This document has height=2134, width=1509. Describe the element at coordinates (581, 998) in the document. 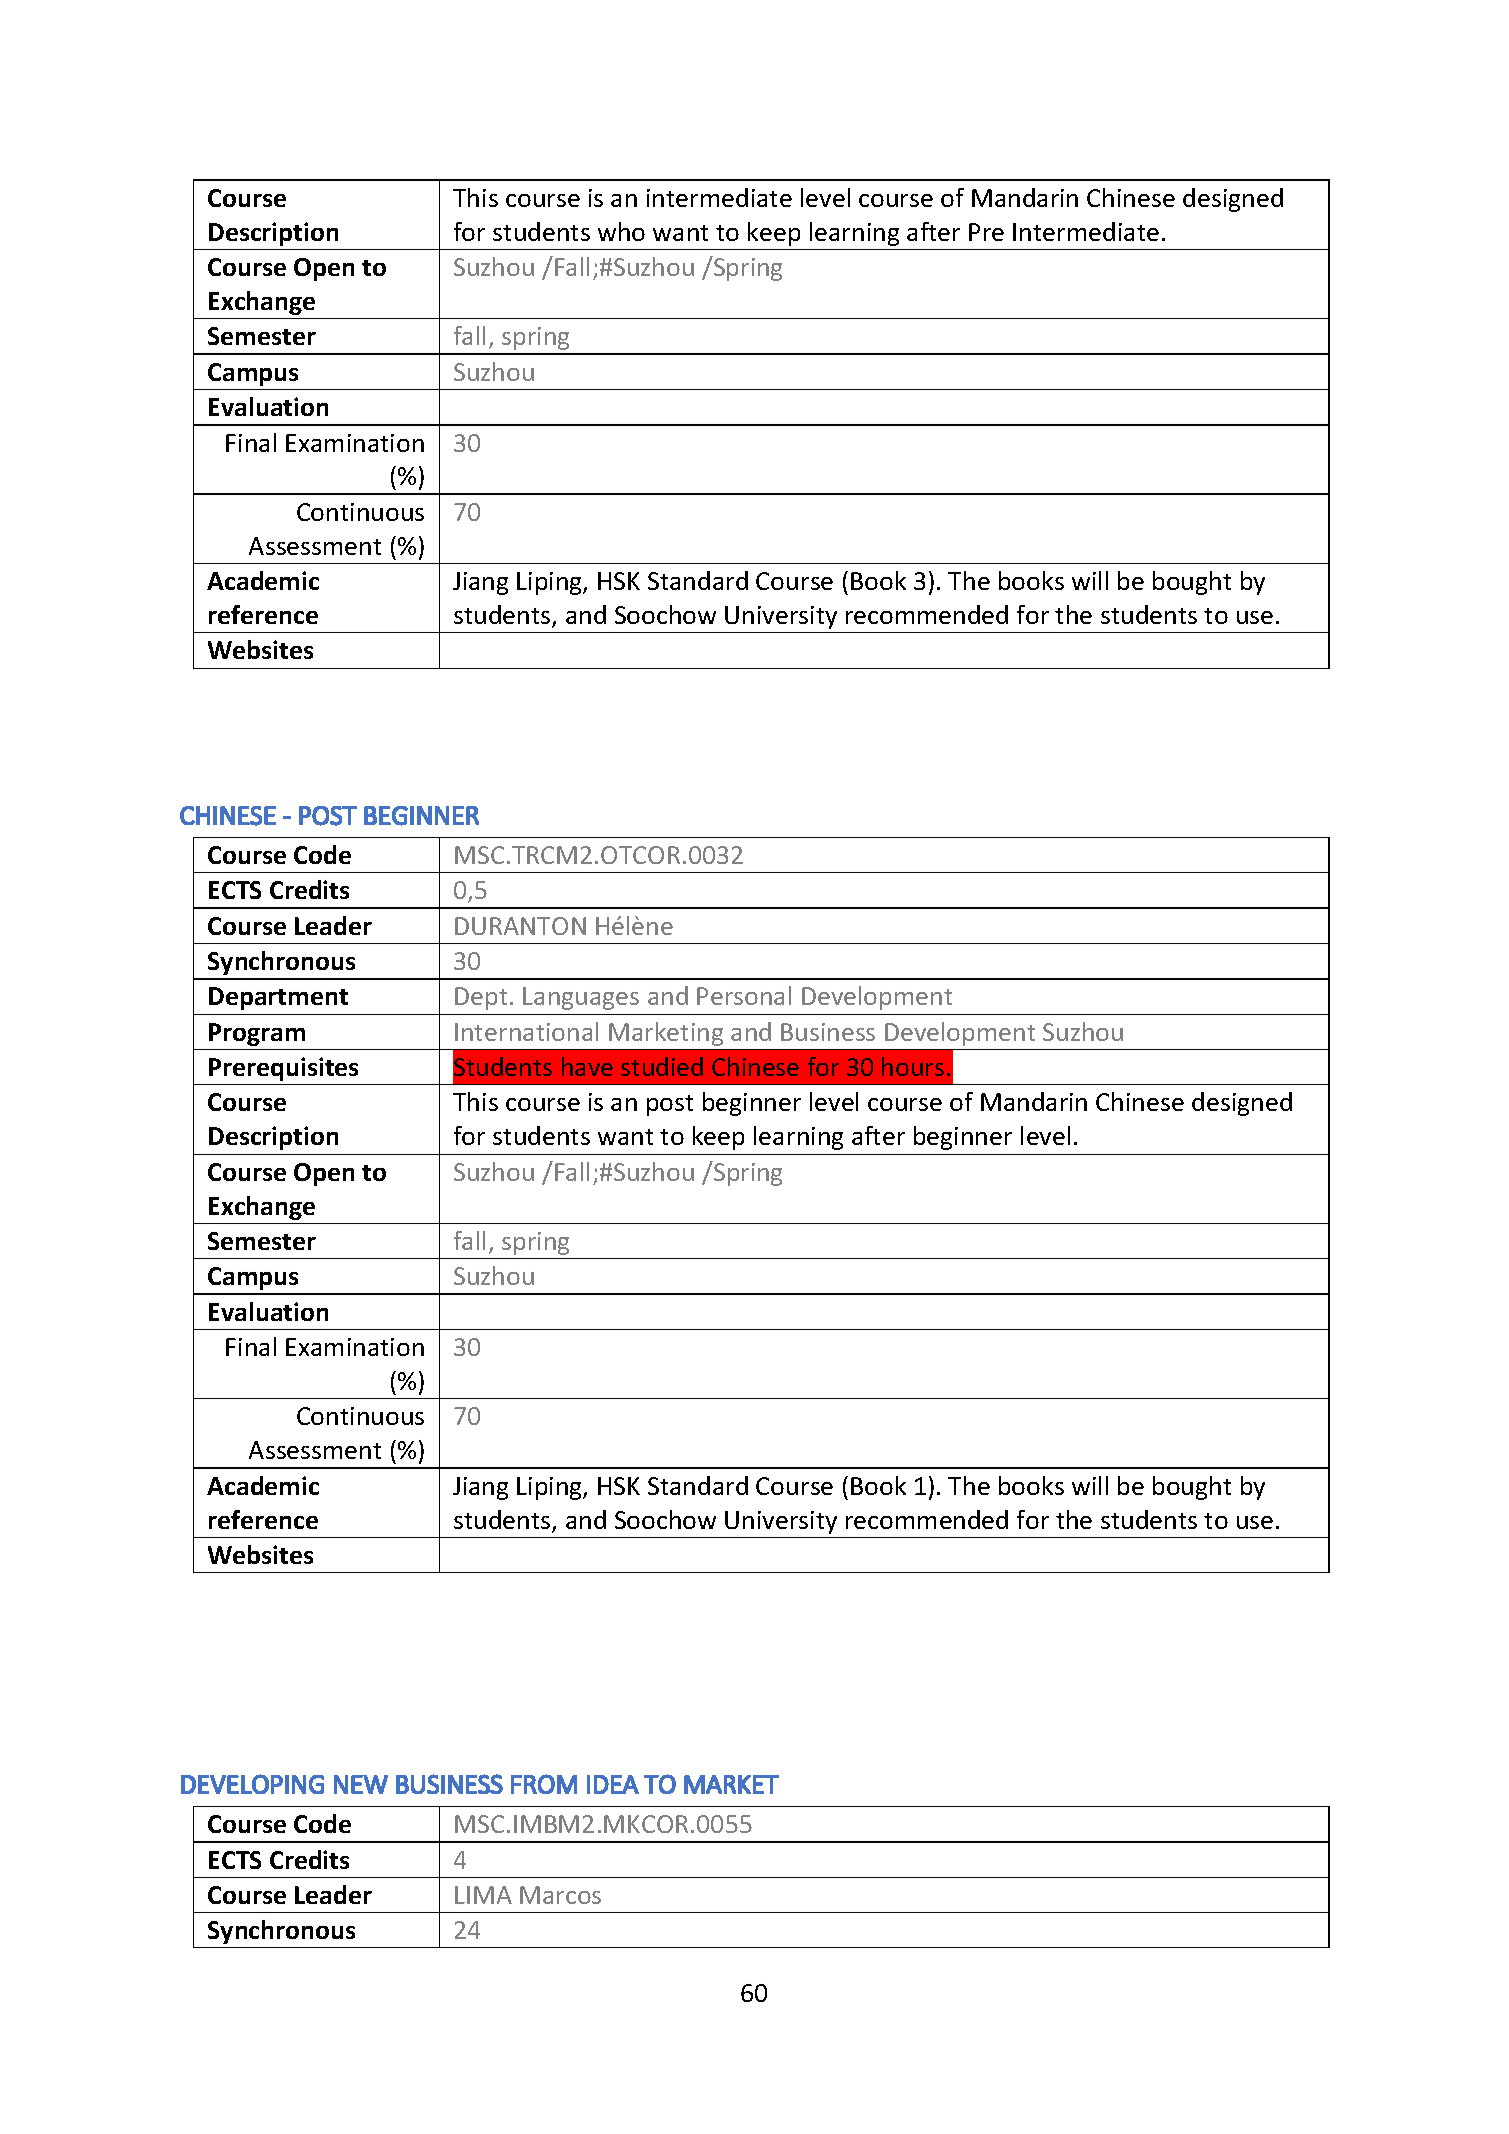

I see `Languages` at that location.
